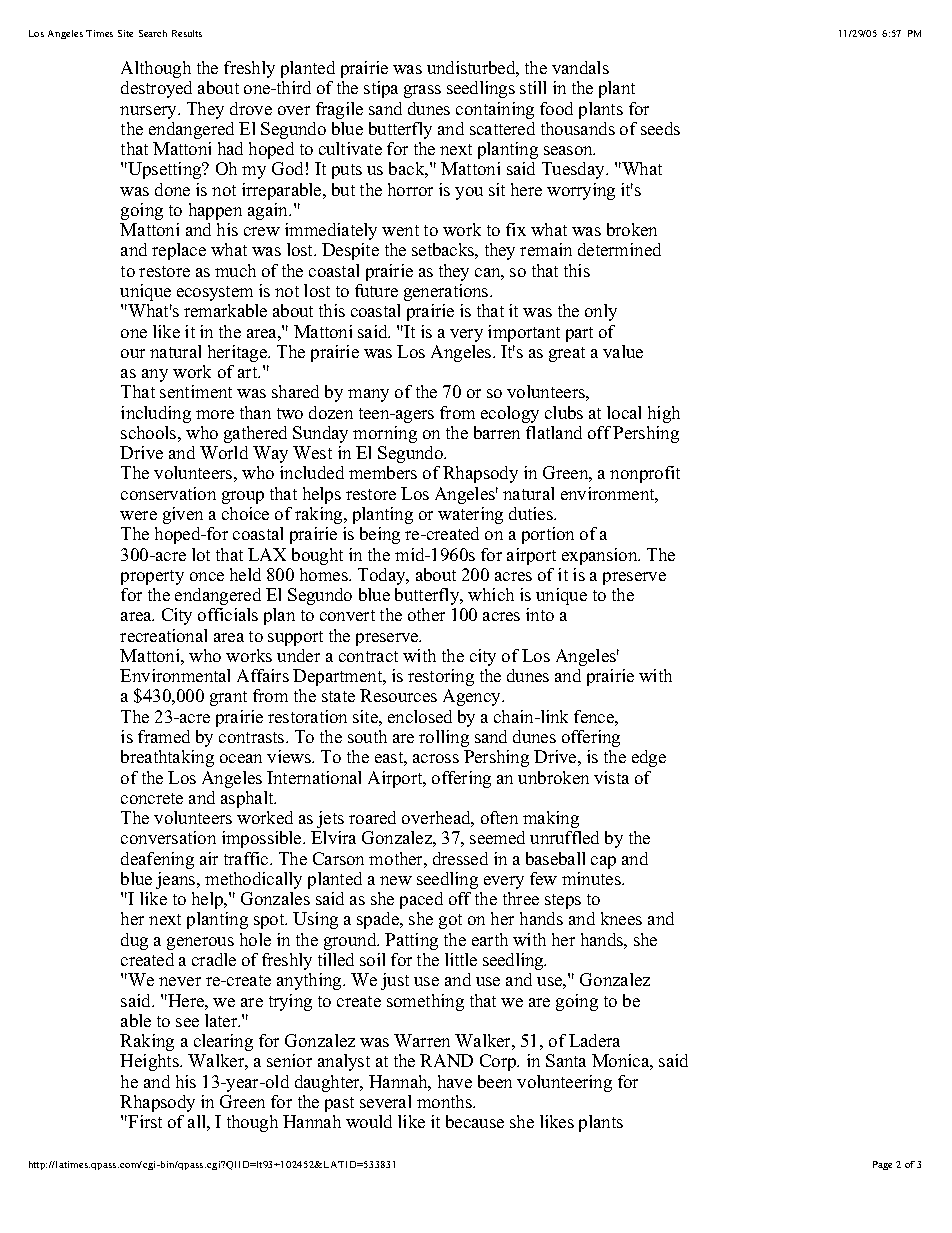 This document has height=1233, width=952. I want to click on expansion, so click(601, 556).
